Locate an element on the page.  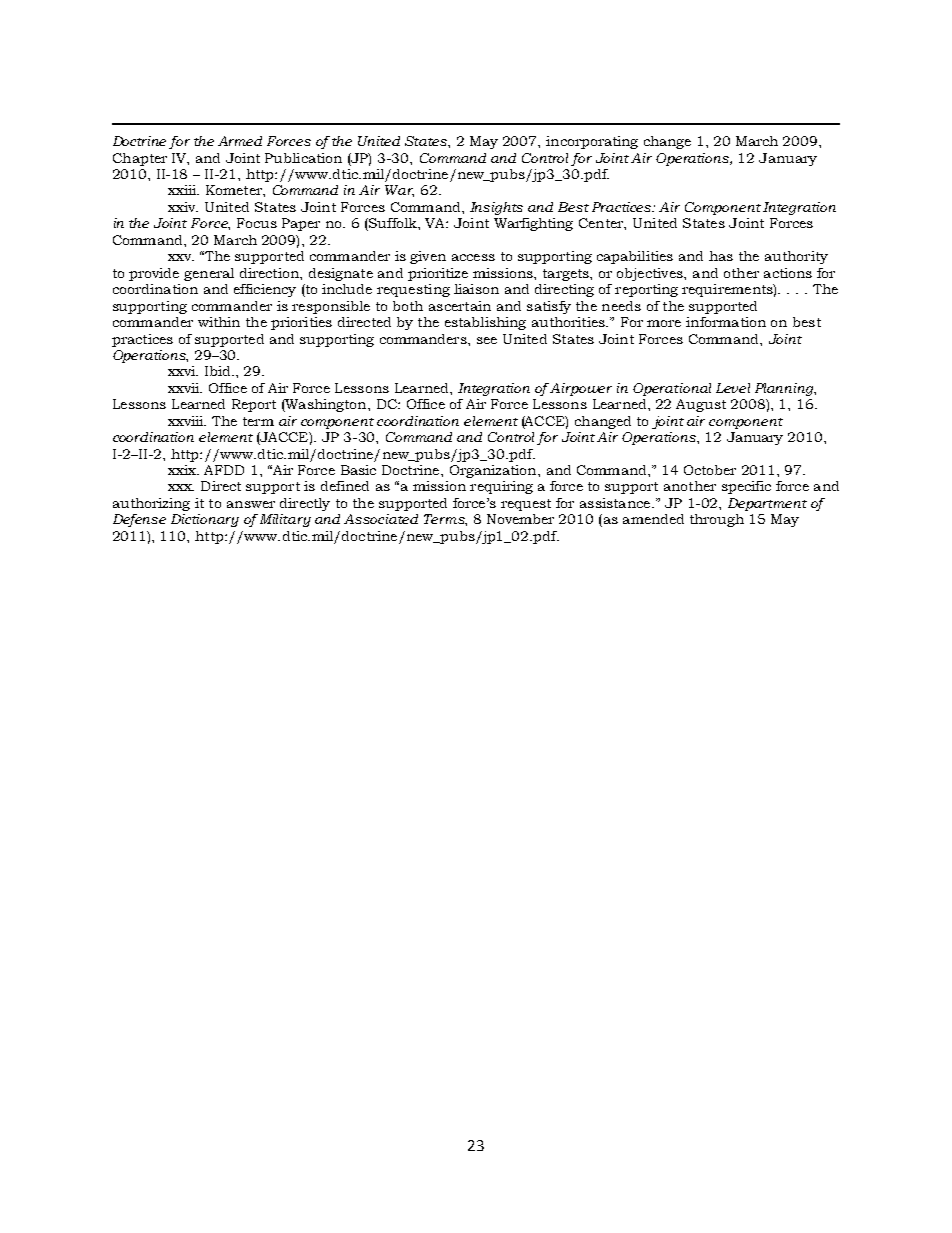
November is located at coordinates (520, 519).
